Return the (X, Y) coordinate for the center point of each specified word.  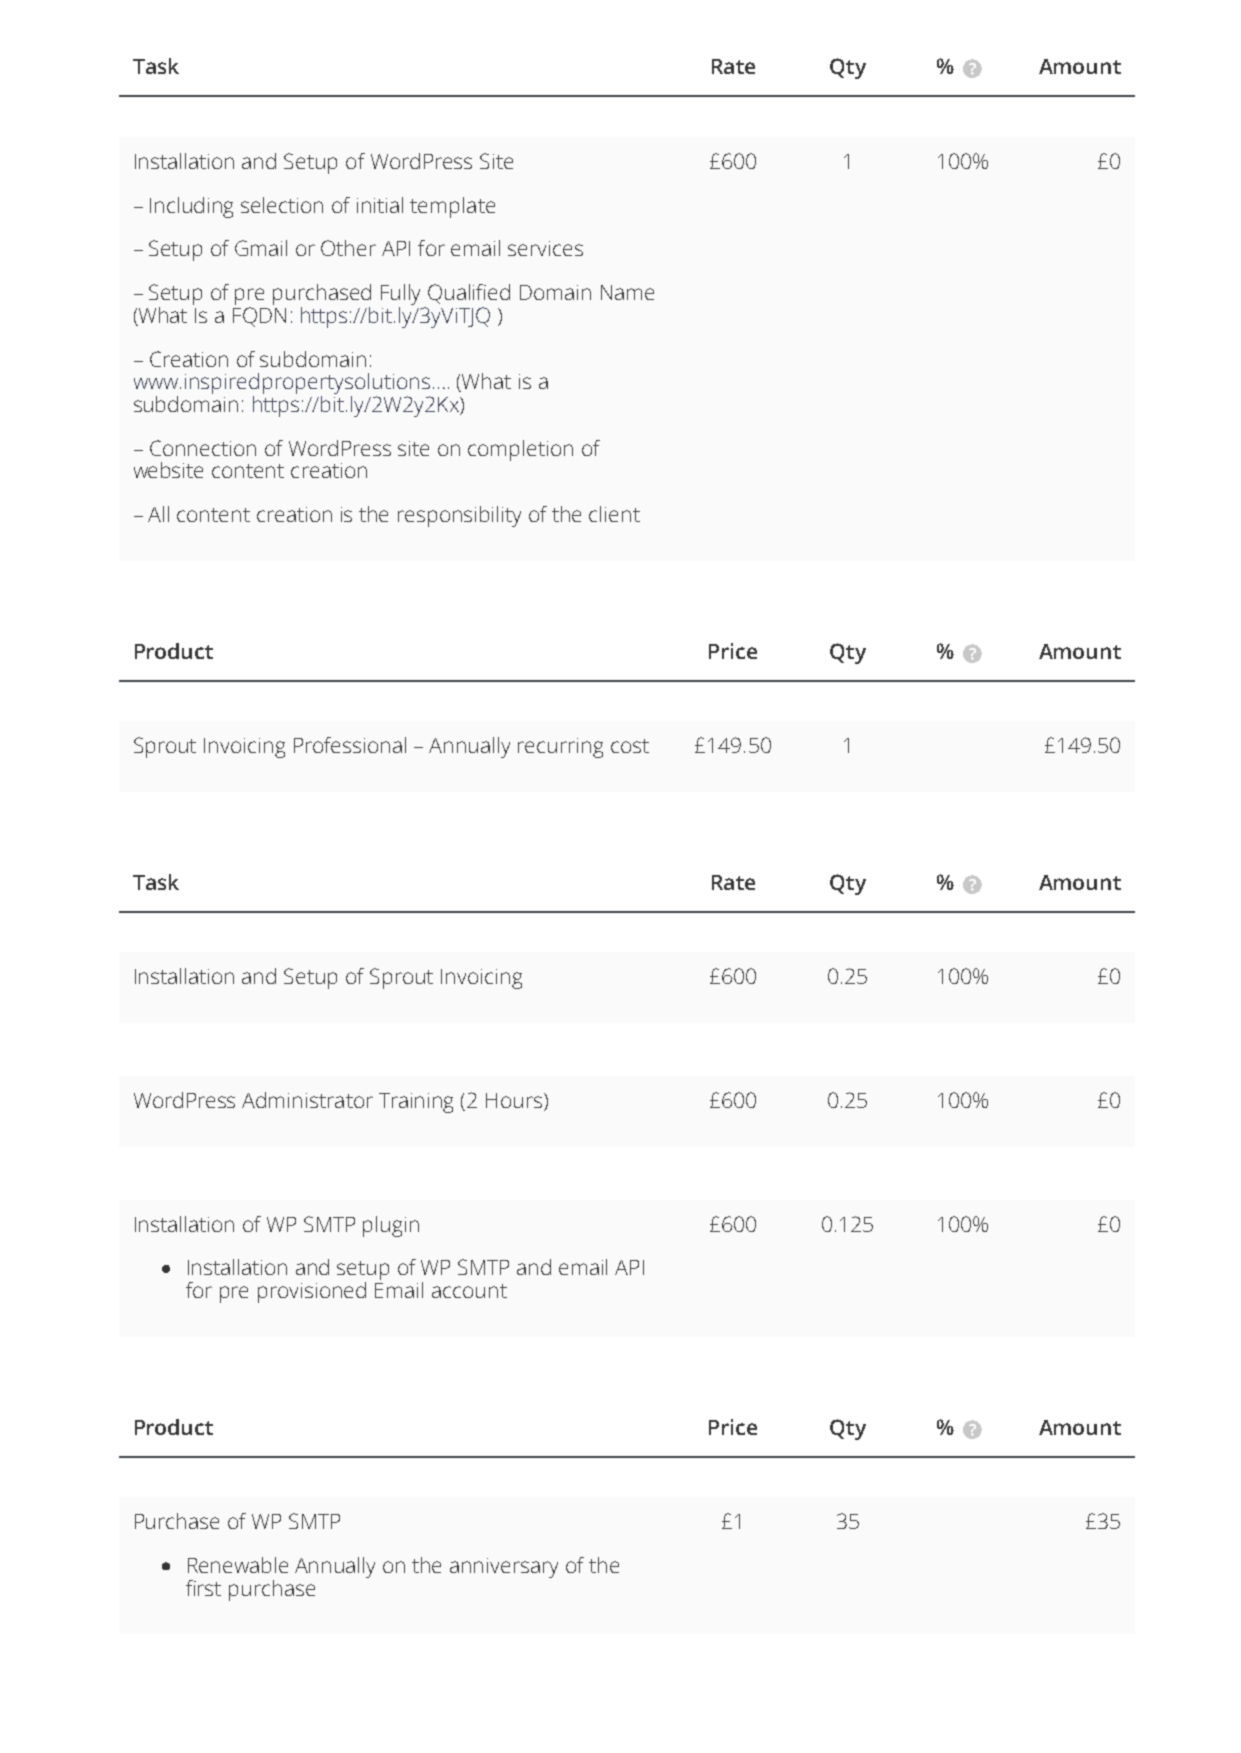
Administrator (307, 1100)
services (545, 248)
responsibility (459, 516)
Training (416, 1103)
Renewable (238, 1565)
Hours (514, 1100)
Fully (403, 296)
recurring (560, 748)
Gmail (261, 248)
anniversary (504, 1568)
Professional (350, 745)
